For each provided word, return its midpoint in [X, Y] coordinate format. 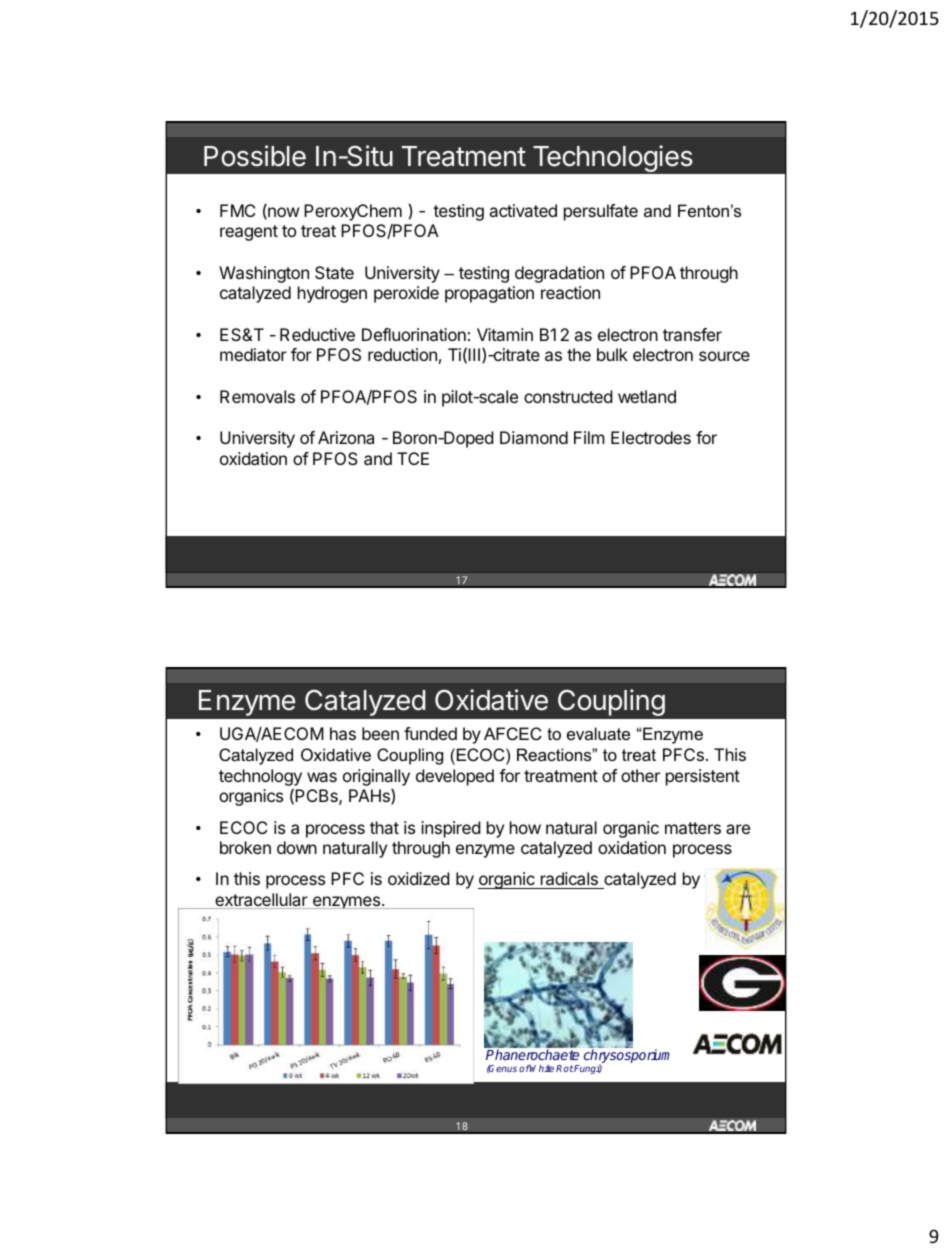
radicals [569, 878]
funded [430, 733]
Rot [565, 1068]
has [343, 733]
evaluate [598, 733]
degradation [559, 274]
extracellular [261, 901]
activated [523, 210]
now [283, 213]
